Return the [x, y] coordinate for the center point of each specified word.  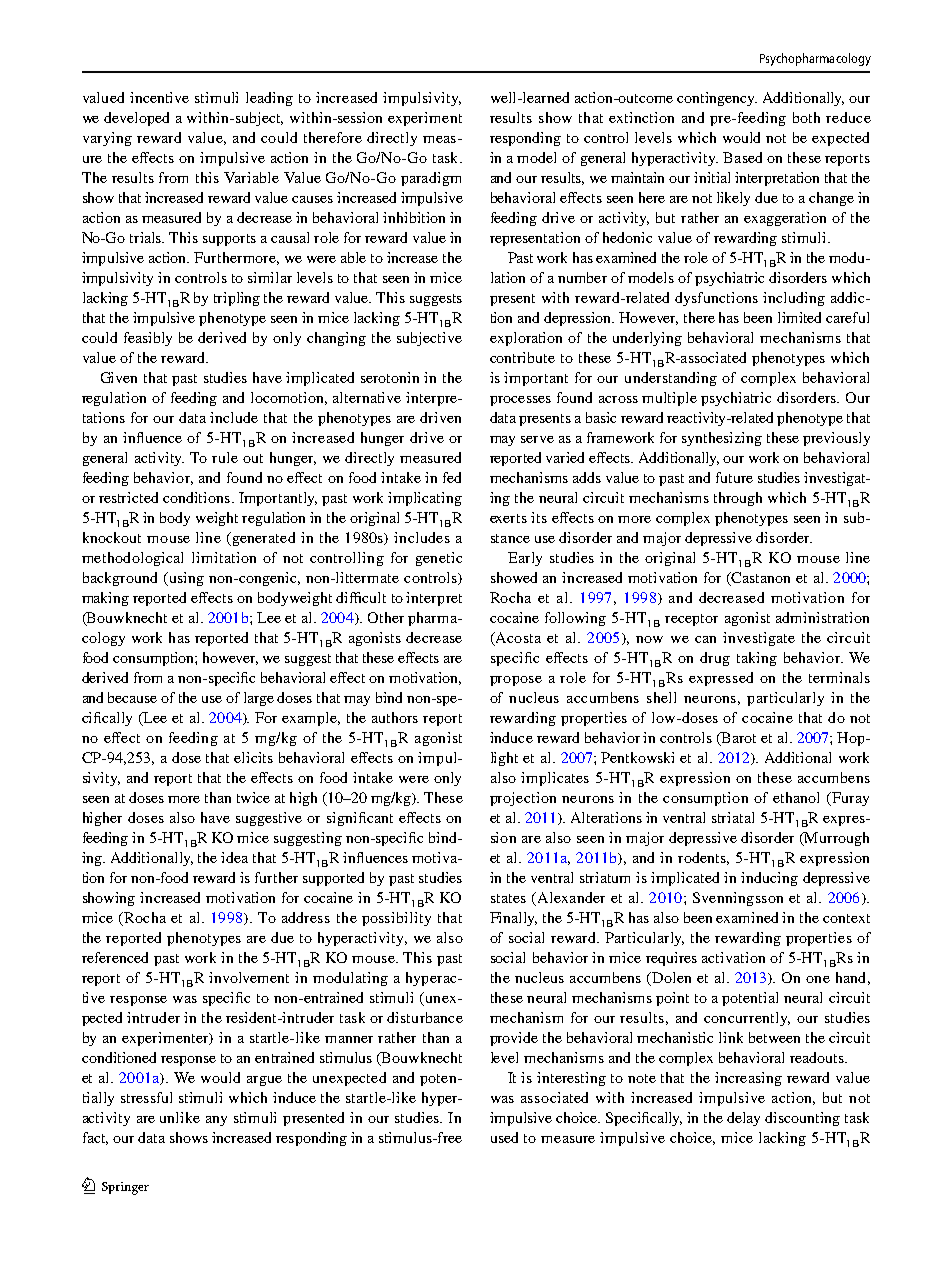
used [504, 1137]
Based [742, 157]
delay [743, 1119]
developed [136, 119]
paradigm [431, 179]
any [216, 1121]
